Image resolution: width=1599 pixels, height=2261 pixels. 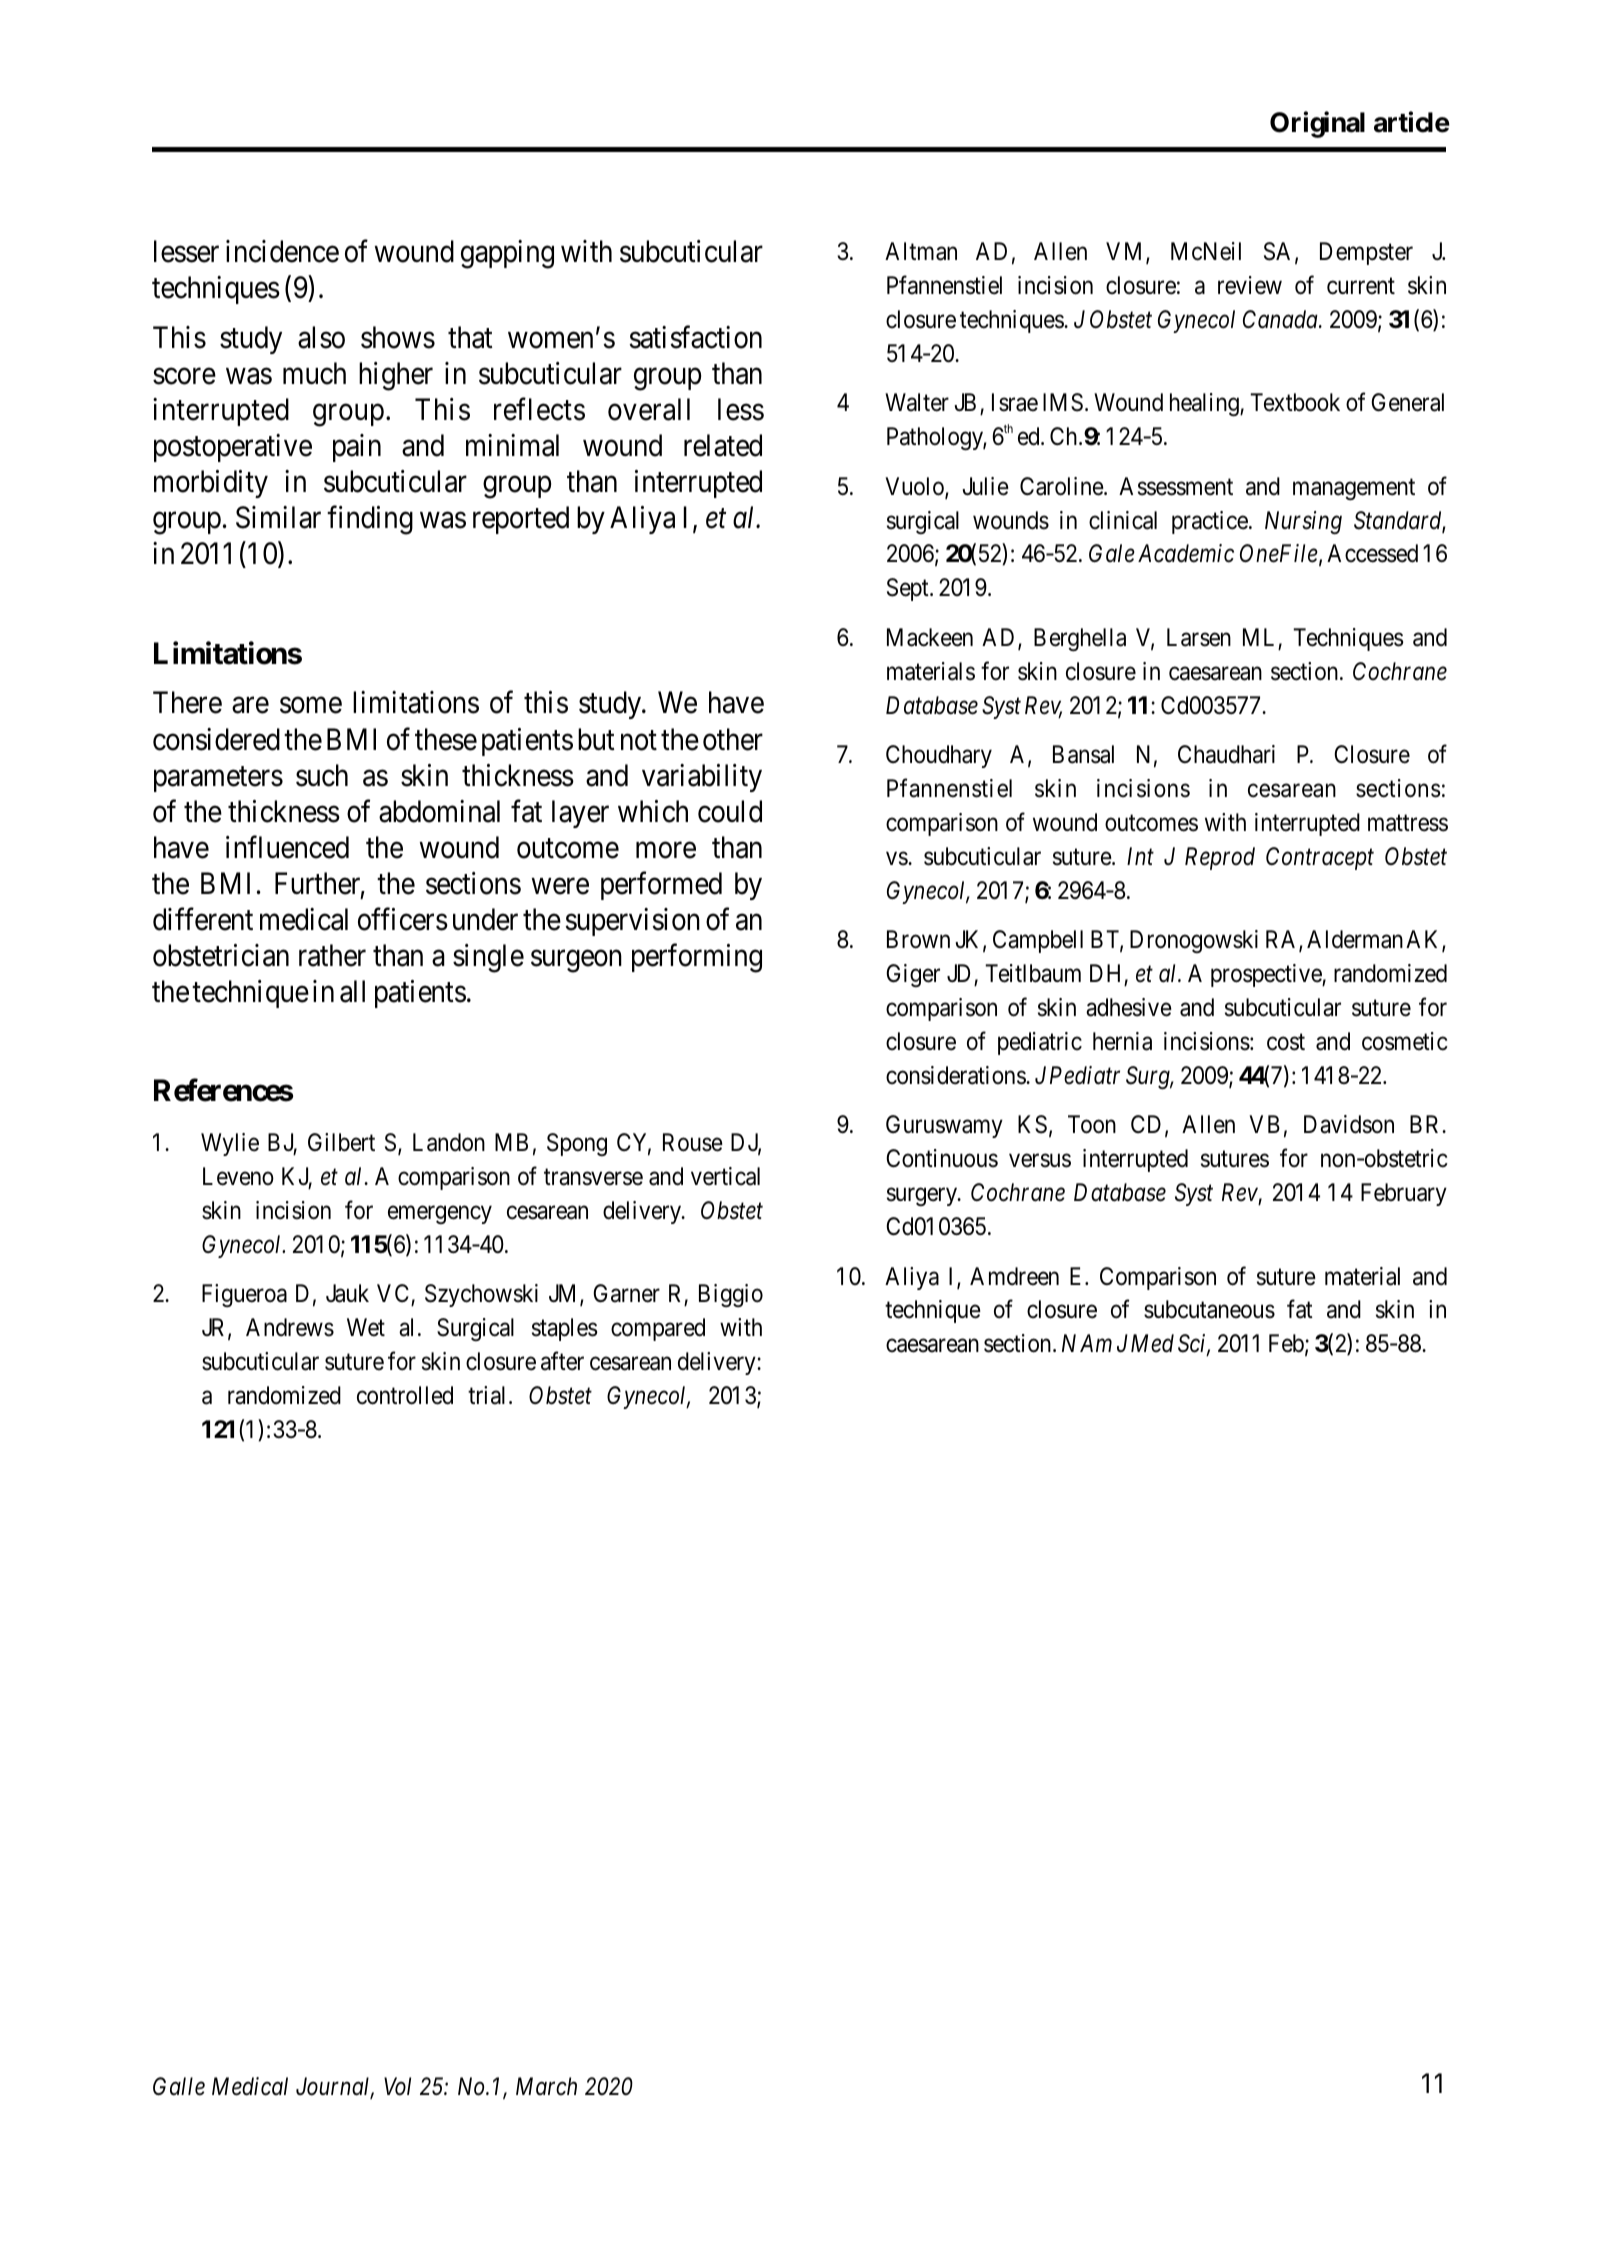 I want to click on incidence, so click(x=282, y=251).
